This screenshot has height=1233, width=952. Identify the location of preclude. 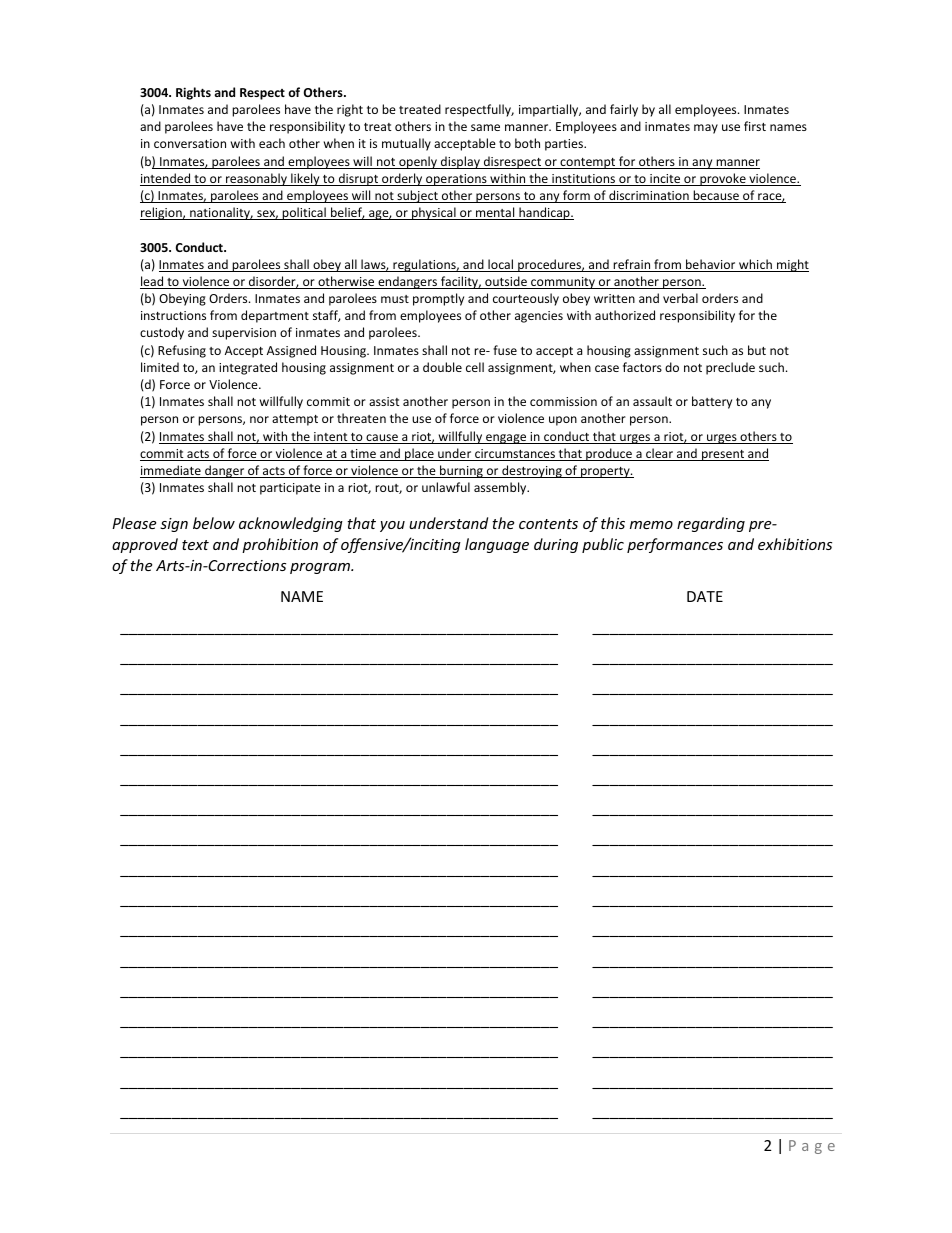
(730, 368).
